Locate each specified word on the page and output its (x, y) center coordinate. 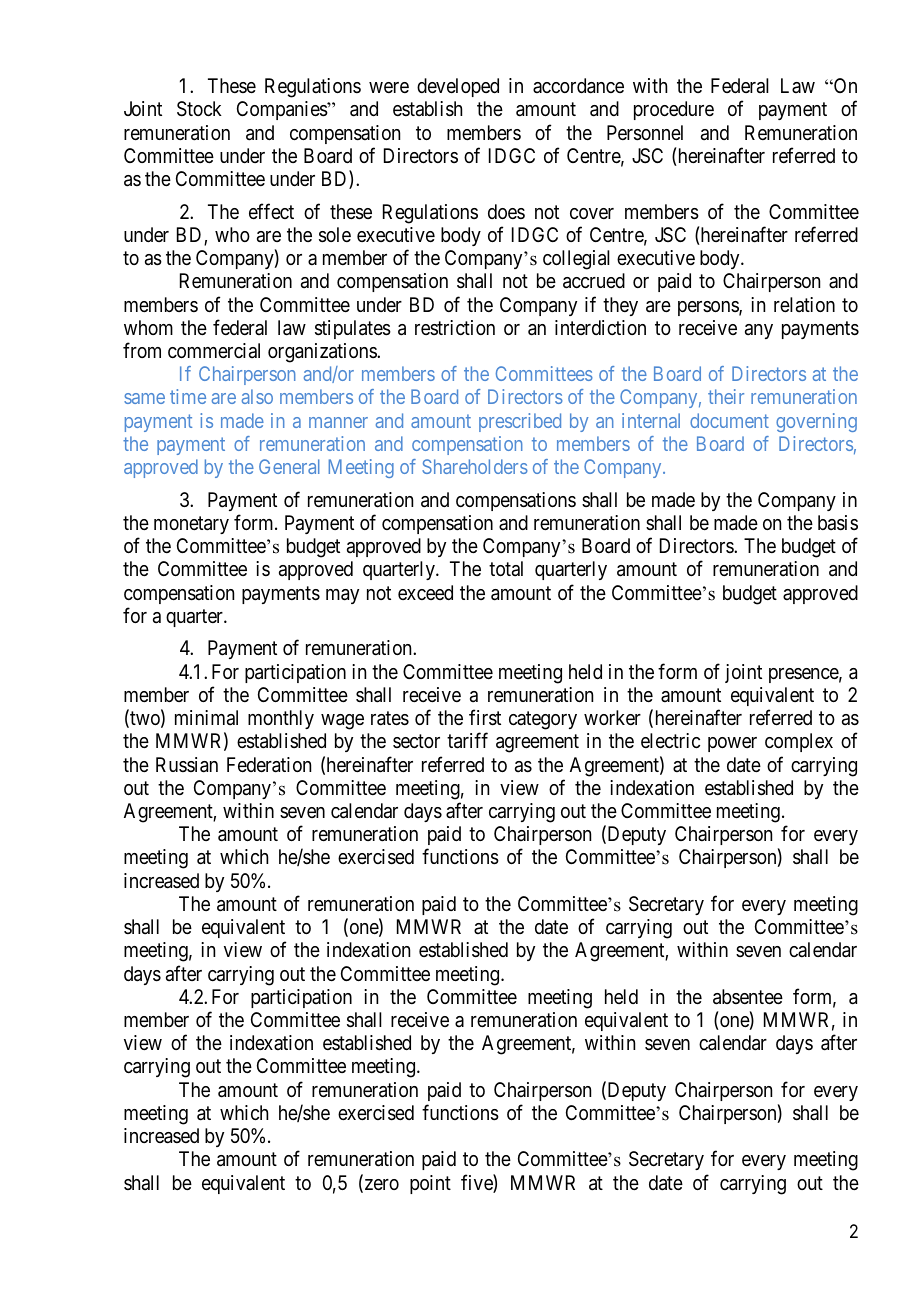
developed (458, 87)
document (729, 420)
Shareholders (475, 466)
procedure (674, 110)
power (732, 744)
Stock (199, 109)
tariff (467, 741)
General (289, 466)
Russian (187, 765)
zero (380, 1186)
